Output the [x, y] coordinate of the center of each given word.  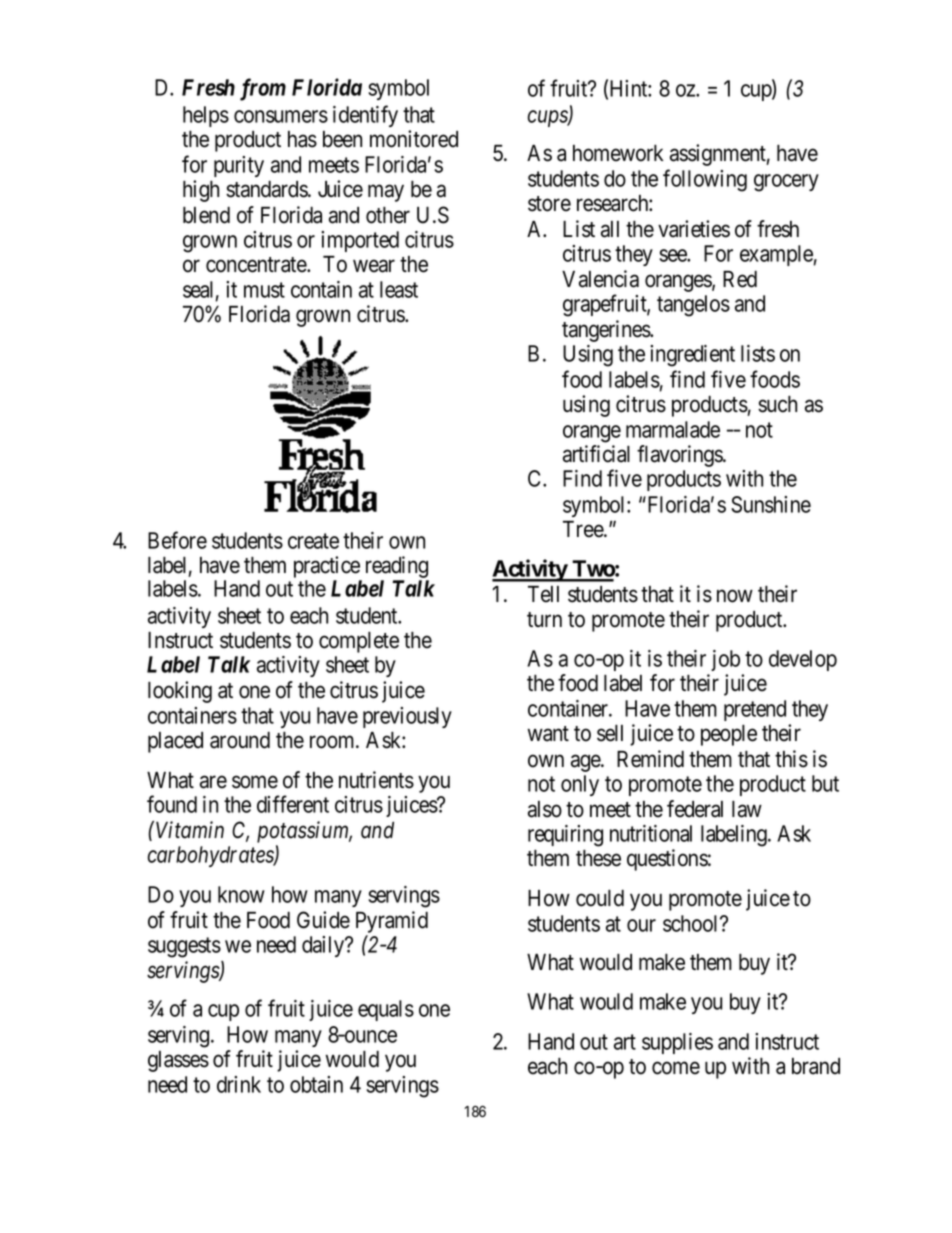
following [705, 180]
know [241, 894]
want [548, 734]
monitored [414, 139]
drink [239, 1084]
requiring [565, 836]
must [264, 290]
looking [180, 692]
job [725, 660]
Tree [584, 529]
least [399, 289]
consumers [281, 116]
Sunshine [771, 504]
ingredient [692, 356]
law [747, 809]
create [313, 541]
